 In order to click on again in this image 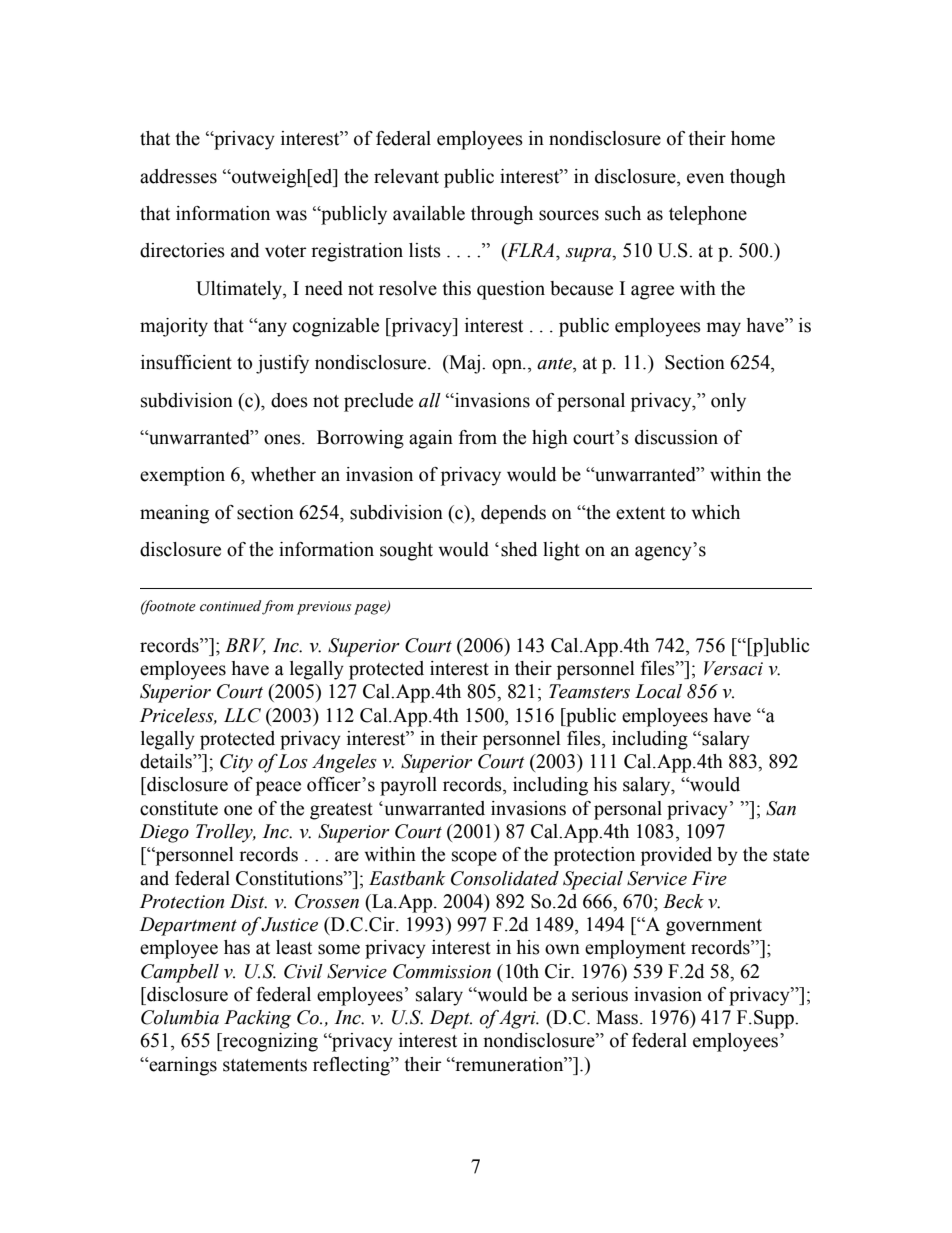, I will do `click(431, 439)`.
